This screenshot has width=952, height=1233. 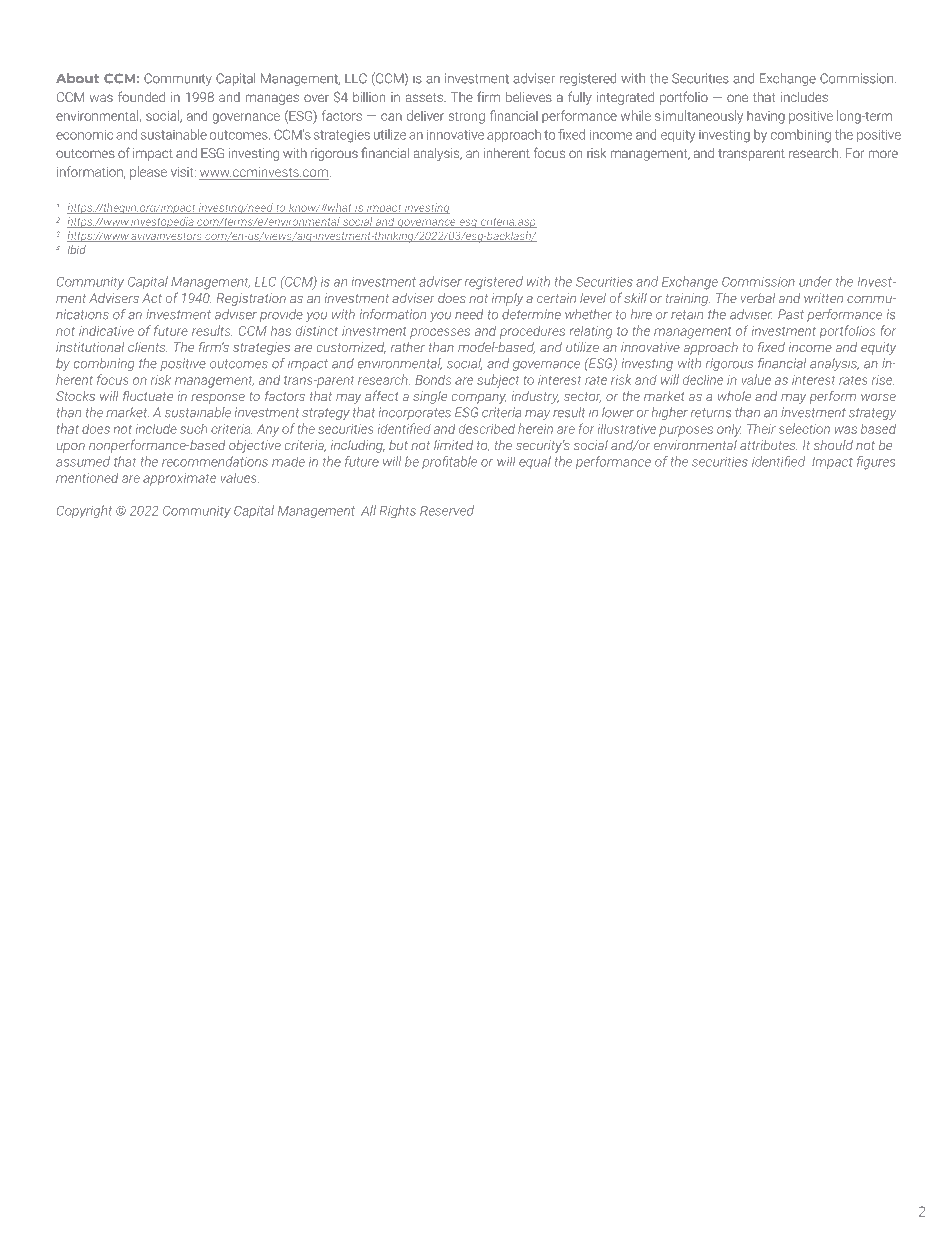 I want to click on Ibid, so click(x=77, y=249).
